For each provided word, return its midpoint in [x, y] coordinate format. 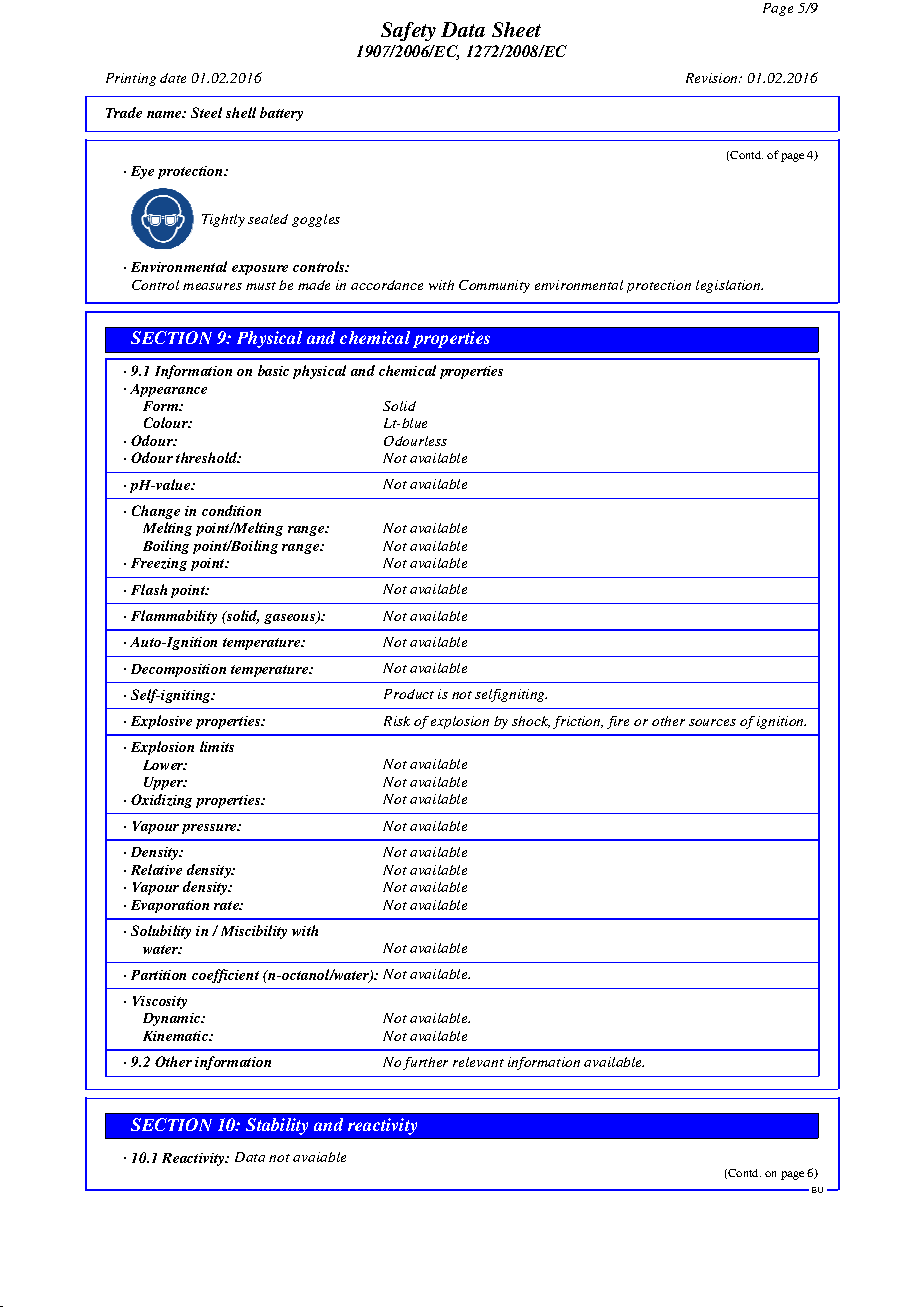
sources [712, 722]
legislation [729, 286]
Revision [713, 78]
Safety [408, 31]
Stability [277, 1126]
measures [212, 286]
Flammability [174, 617]
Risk [397, 721]
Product [409, 694]
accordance [387, 285]
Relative [156, 869]
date [173, 78]
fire [618, 722]
